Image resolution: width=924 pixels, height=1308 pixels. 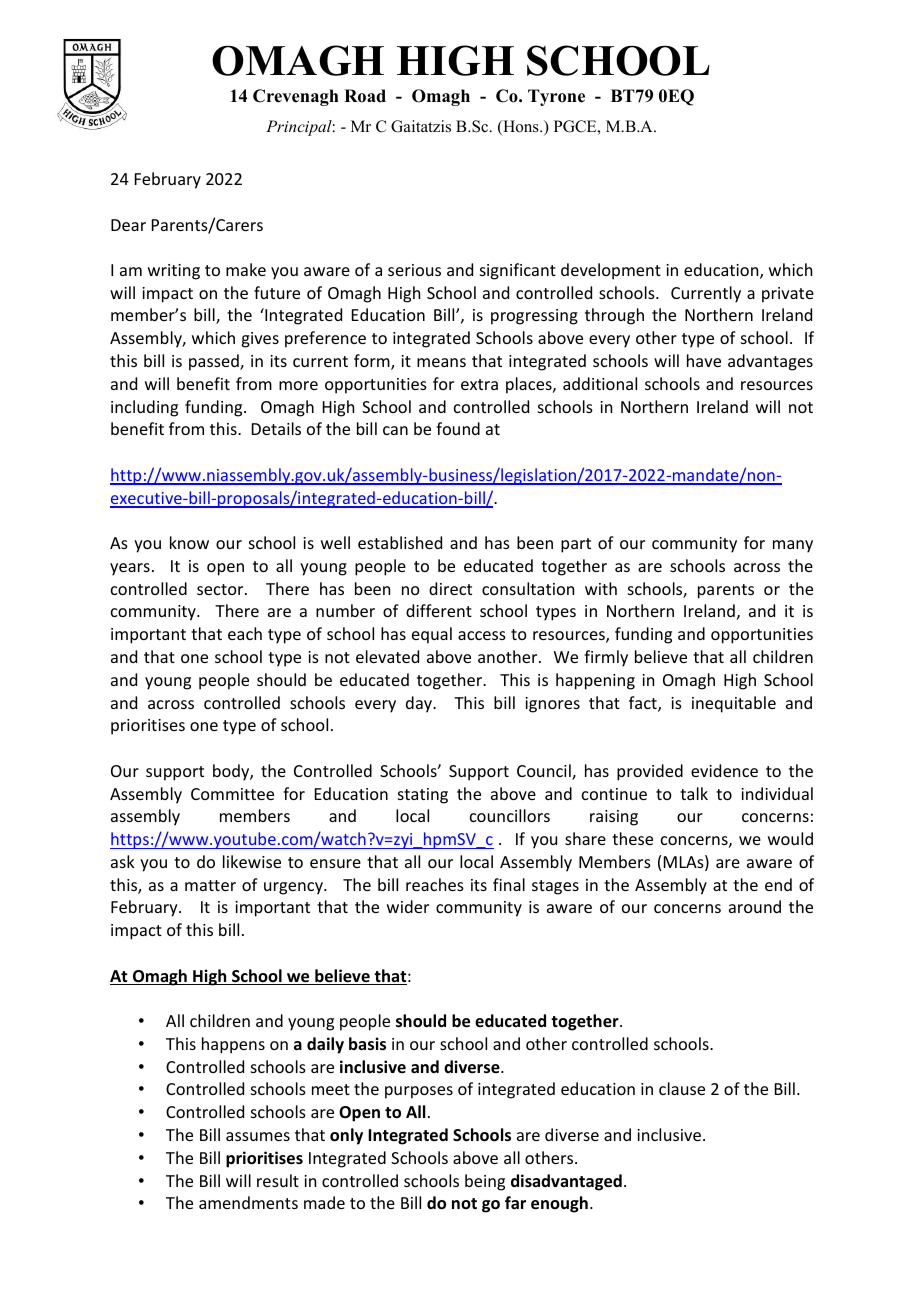 What do you see at coordinates (221, 589) in the image?
I see `sector` at bounding box center [221, 589].
